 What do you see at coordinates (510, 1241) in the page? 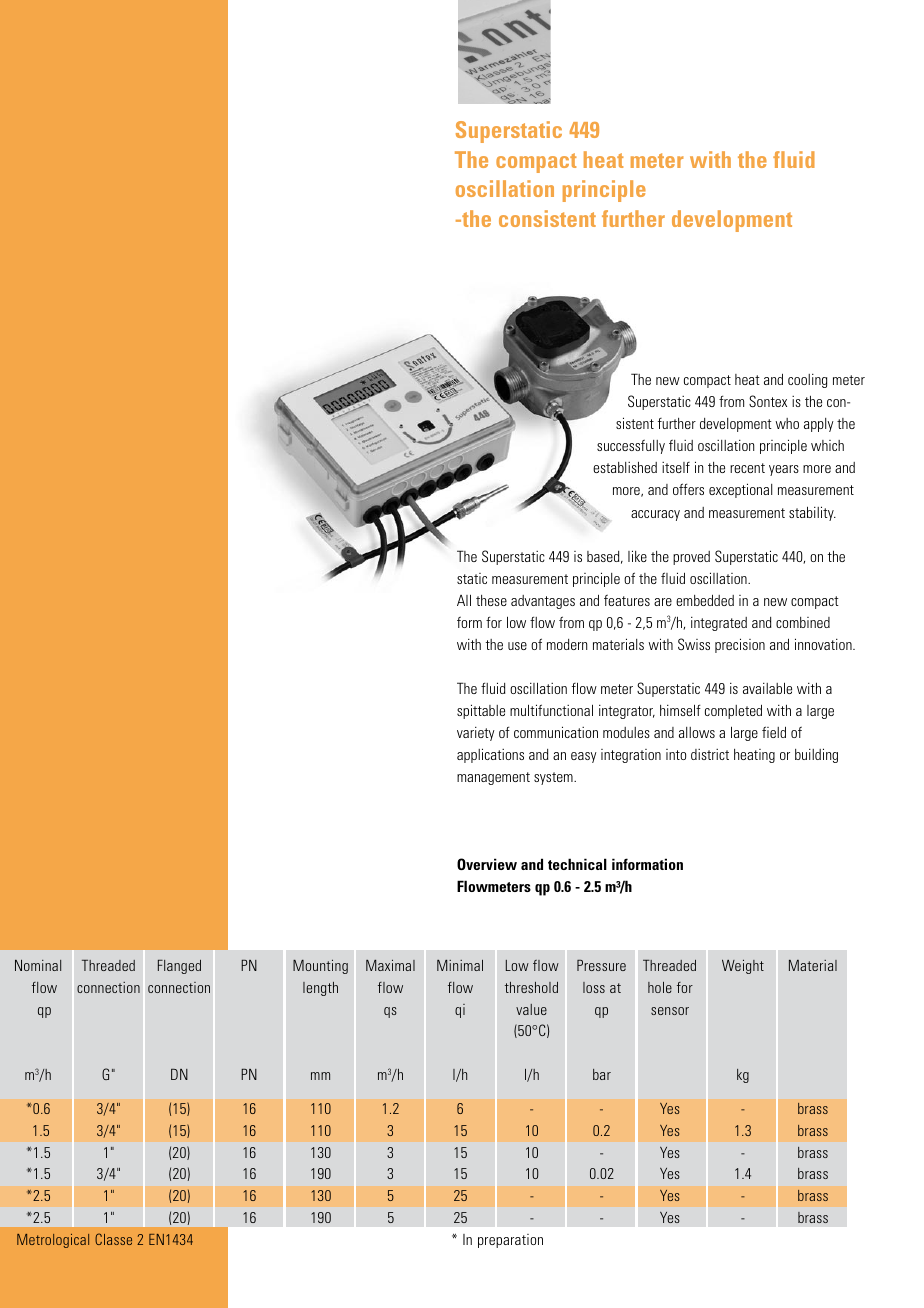
I see `preparation` at bounding box center [510, 1241].
